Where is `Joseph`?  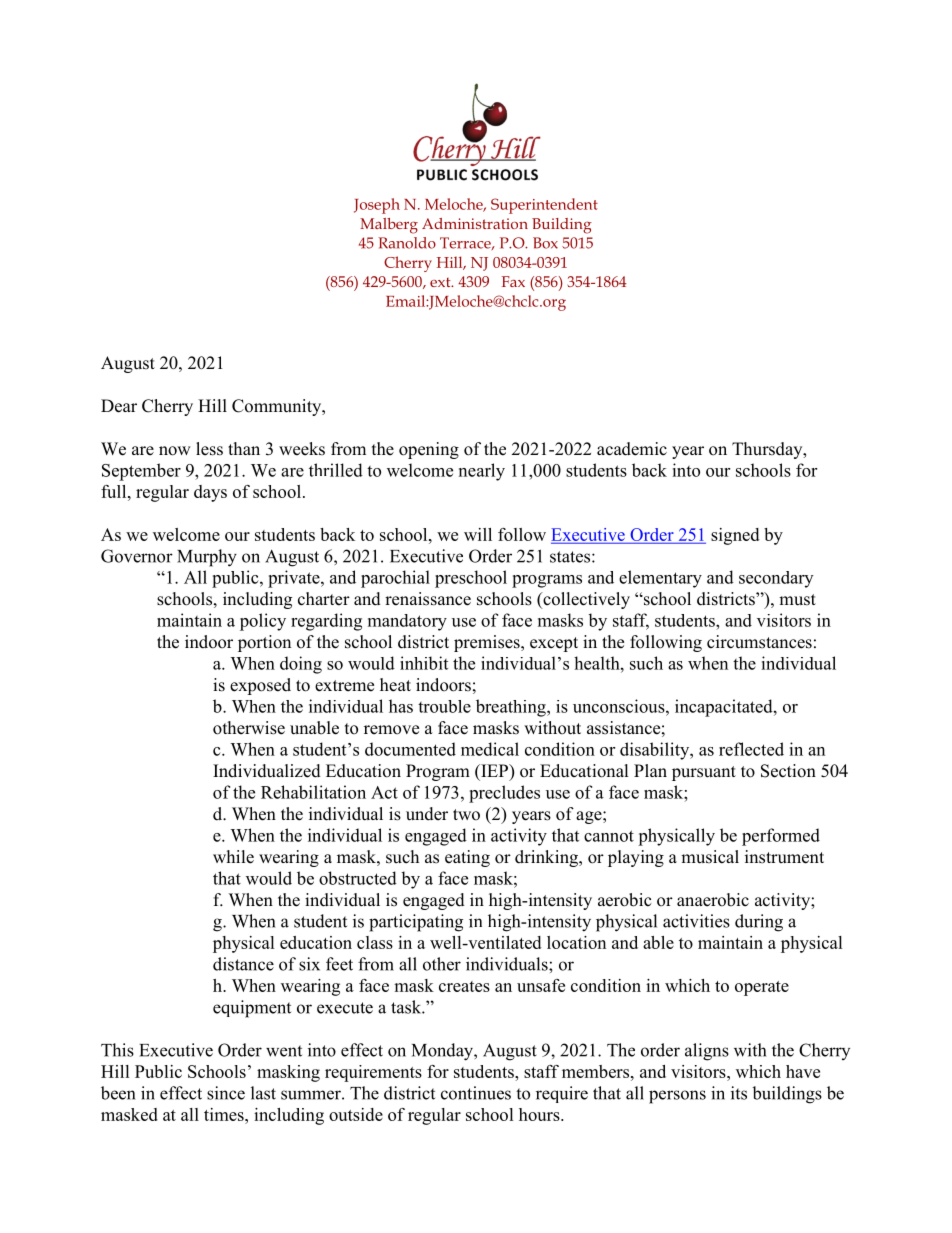 Joseph is located at coordinates (377, 206).
